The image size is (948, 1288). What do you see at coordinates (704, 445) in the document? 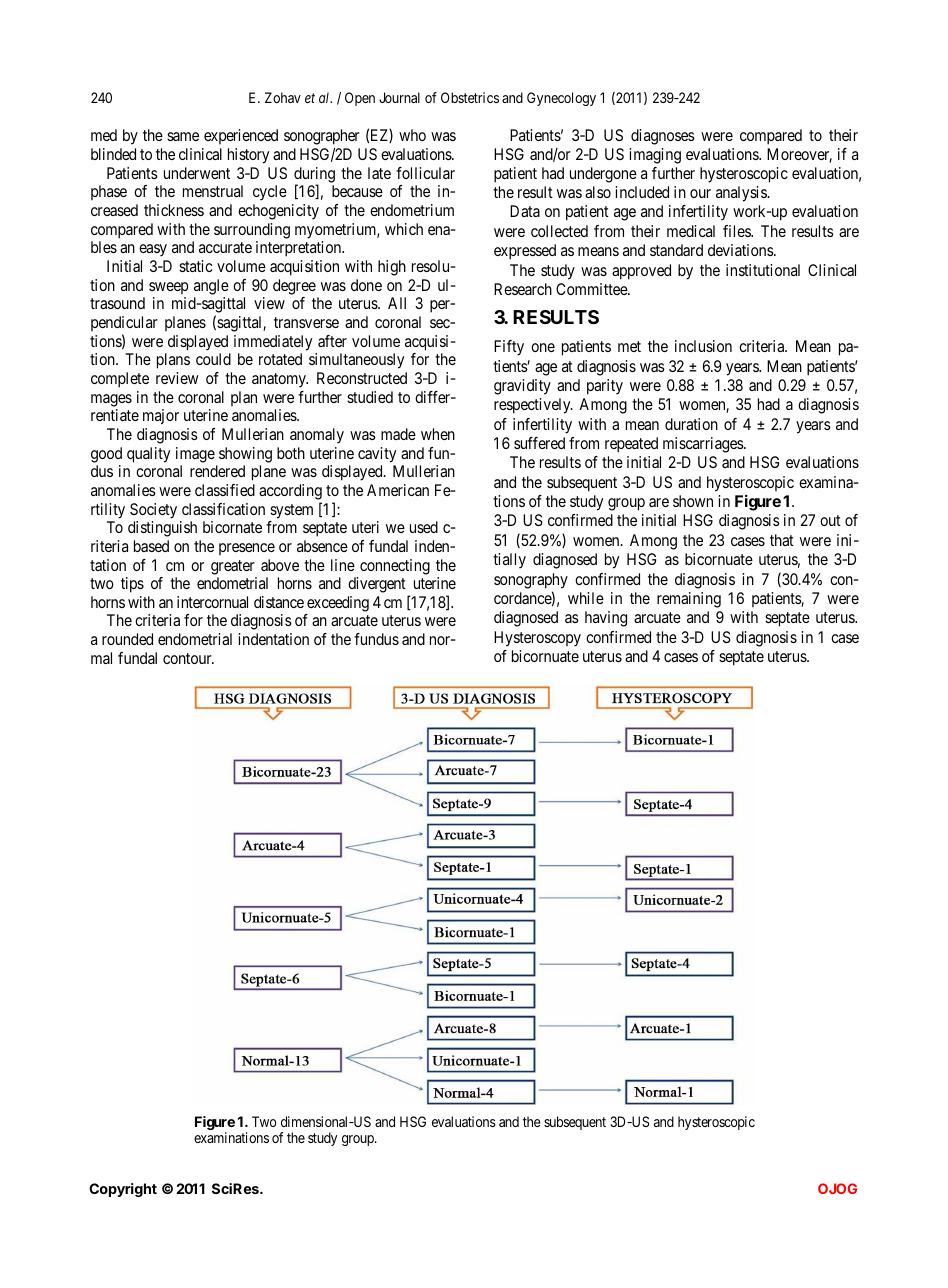
I see `miscarriages` at bounding box center [704, 445].
